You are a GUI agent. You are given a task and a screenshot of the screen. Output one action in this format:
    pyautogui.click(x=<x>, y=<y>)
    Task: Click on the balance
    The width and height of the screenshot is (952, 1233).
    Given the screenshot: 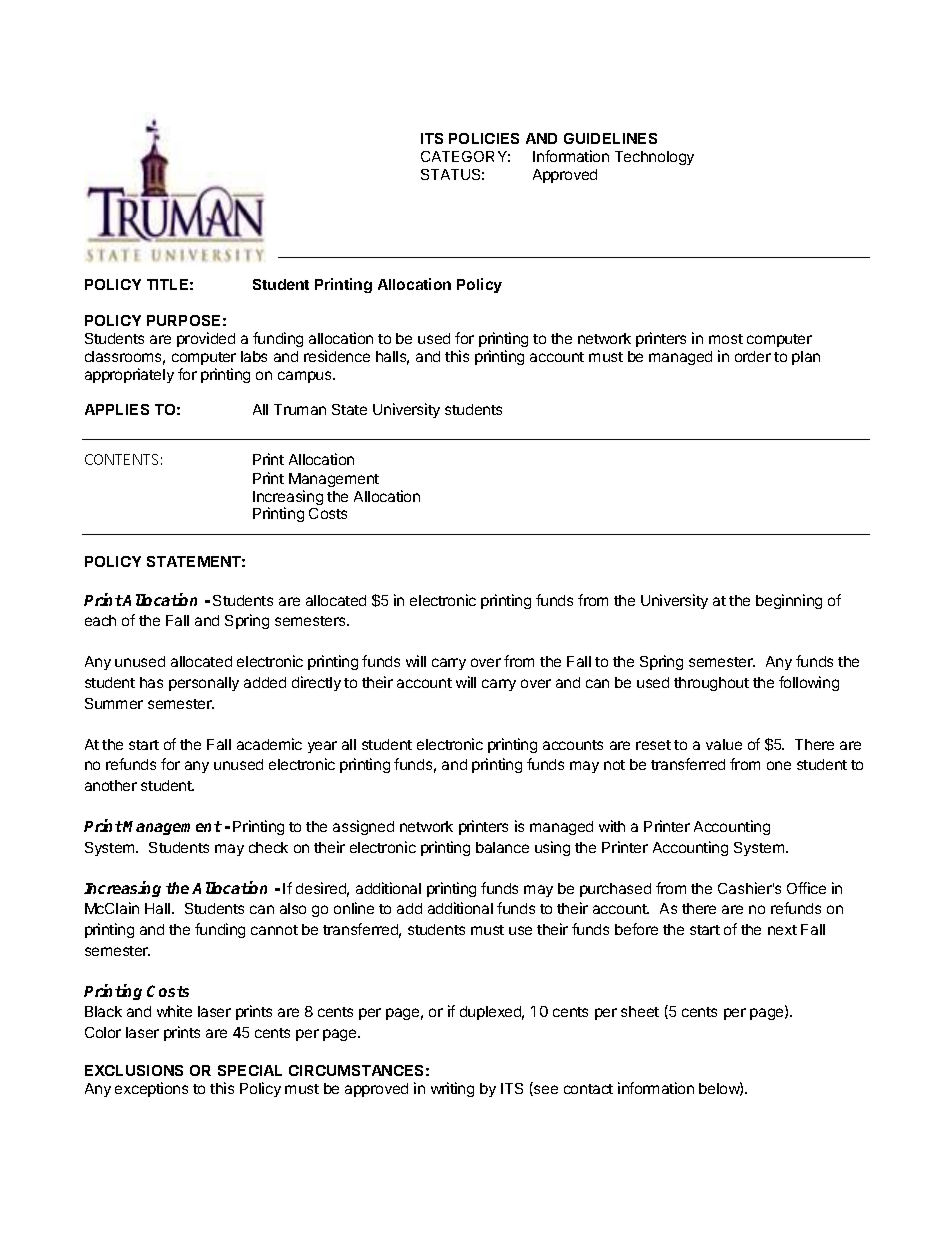 What is the action you would take?
    pyautogui.click(x=502, y=847)
